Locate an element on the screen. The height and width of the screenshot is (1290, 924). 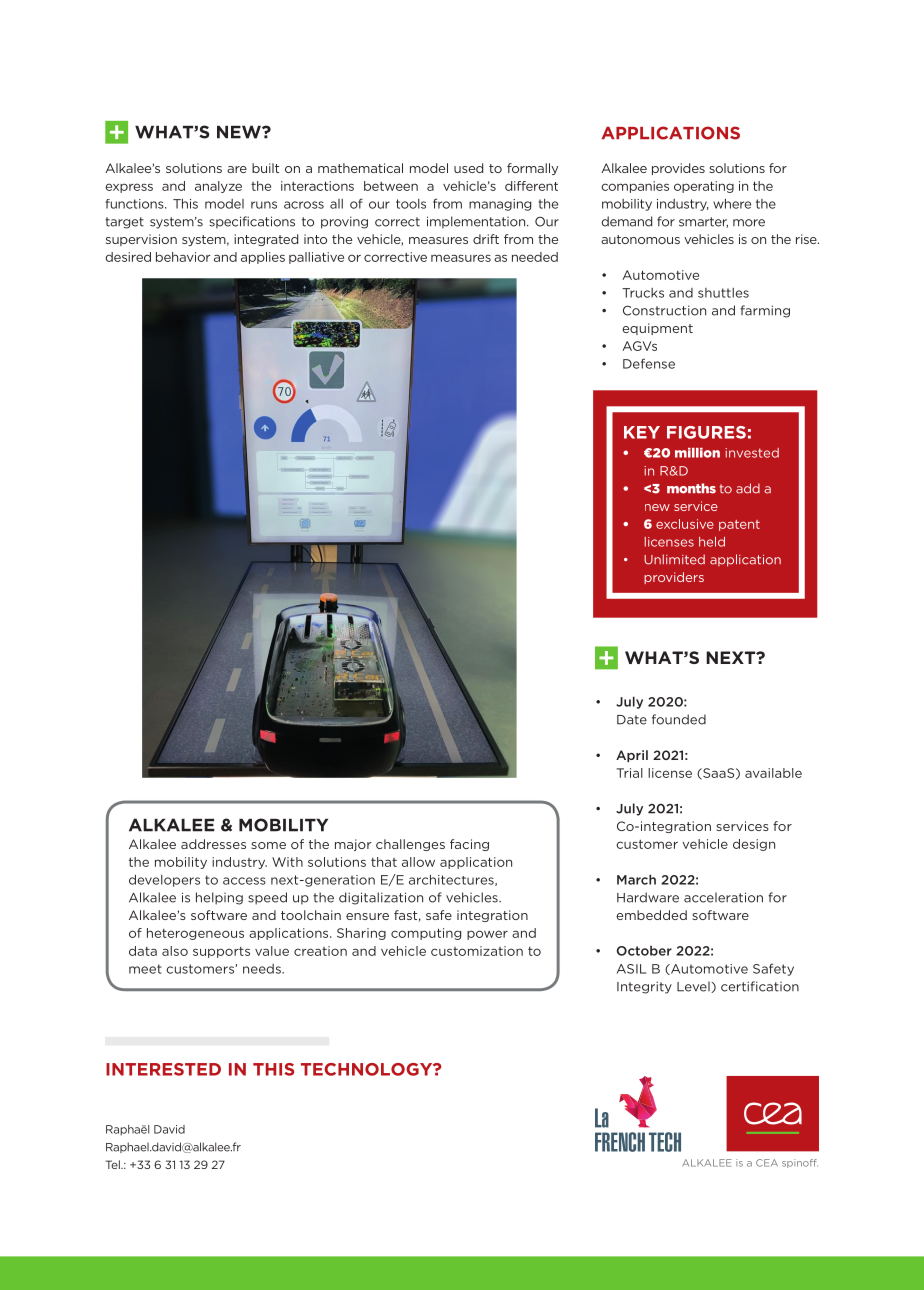
where is located at coordinates (732, 204).
